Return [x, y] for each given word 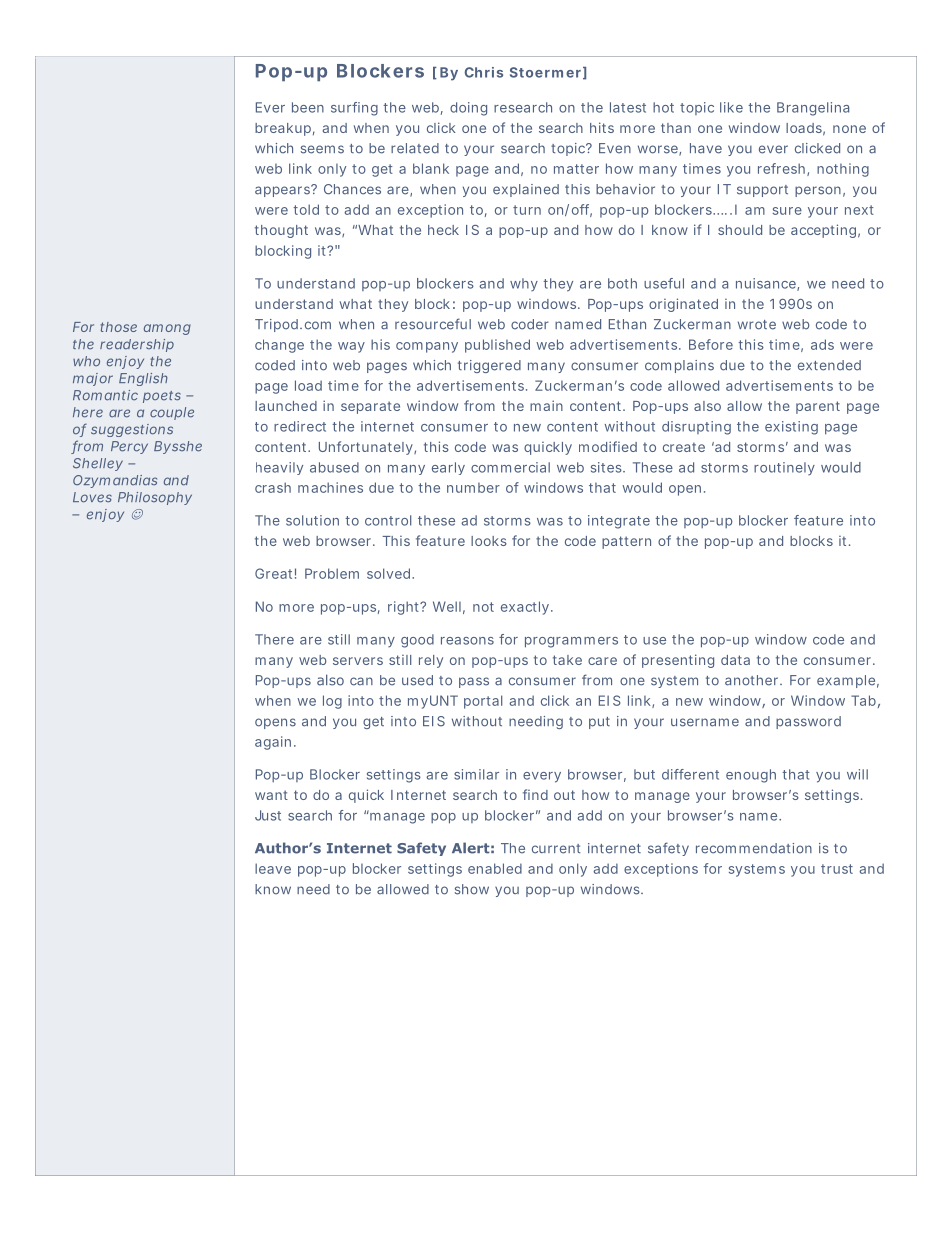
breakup [283, 129]
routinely [784, 468]
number [473, 488]
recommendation [754, 848]
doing [468, 109]
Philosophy [155, 498]
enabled [495, 868]
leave [273, 868]
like [731, 107]
